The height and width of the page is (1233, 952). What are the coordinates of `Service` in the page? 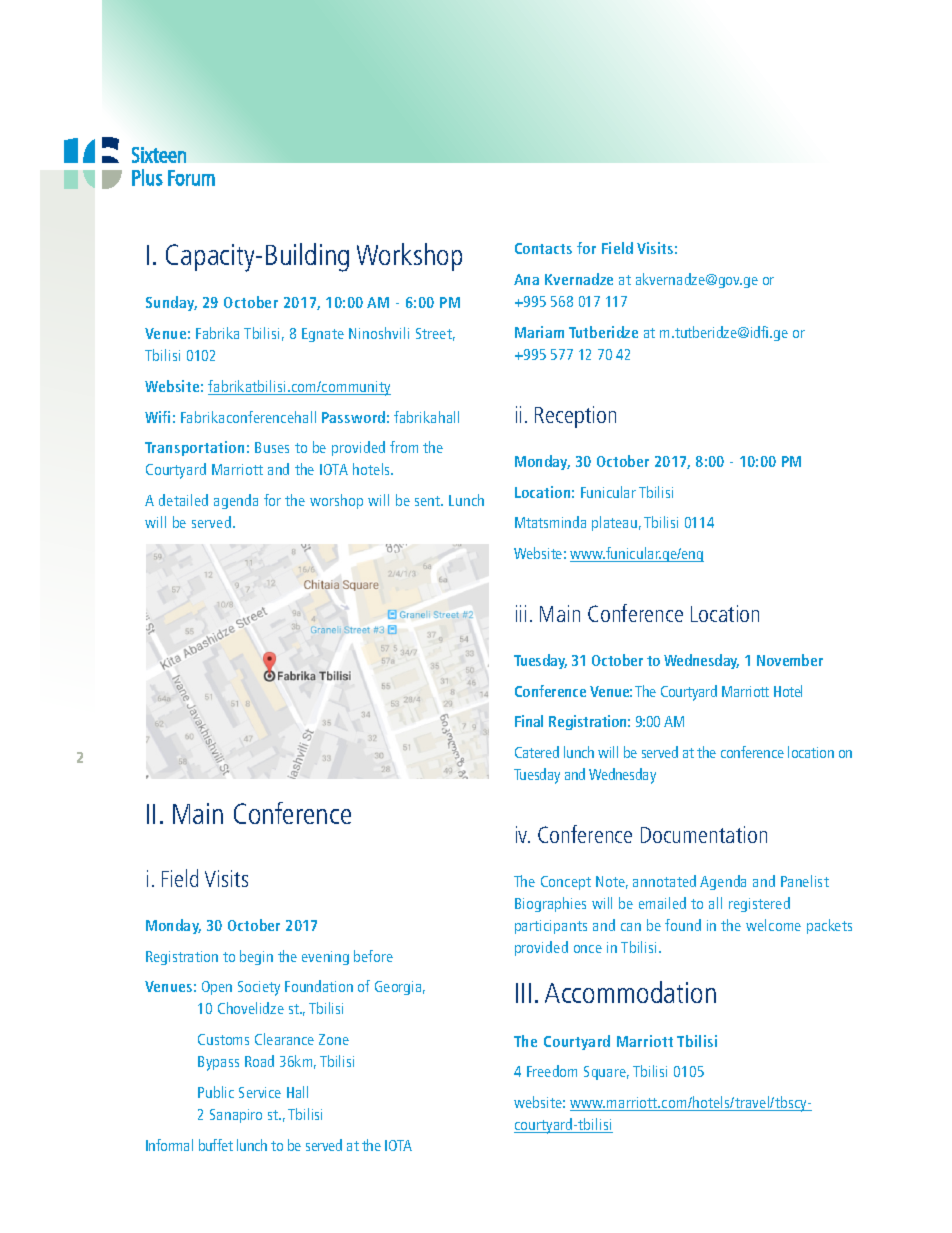 It's located at (260, 1092).
